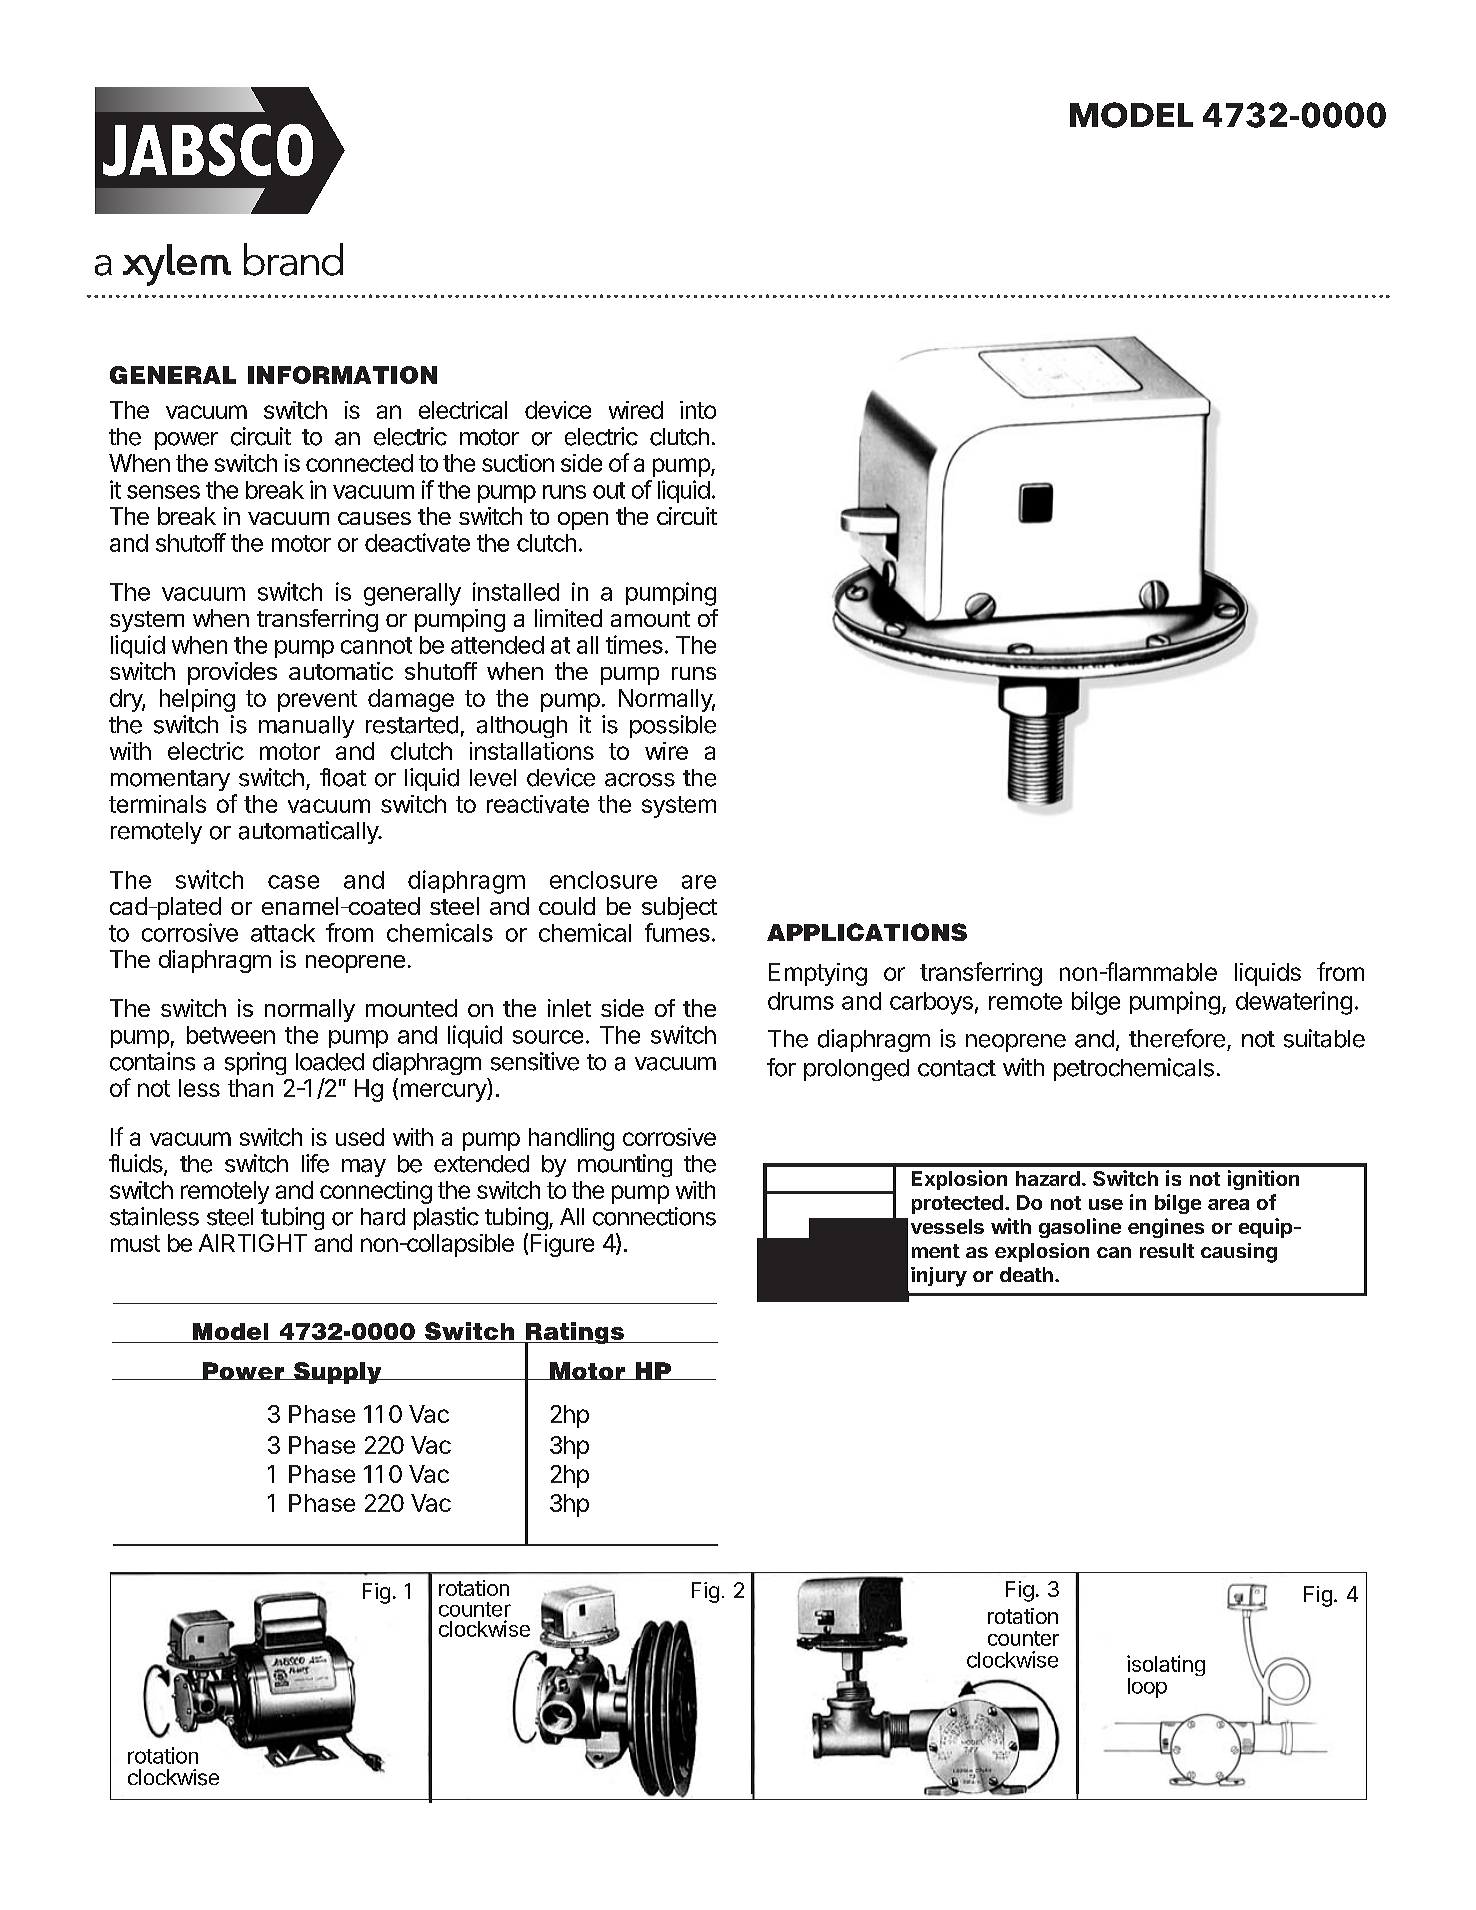 The width and height of the screenshot is (1476, 1910). What do you see at coordinates (609, 490) in the screenshot?
I see `out` at bounding box center [609, 490].
